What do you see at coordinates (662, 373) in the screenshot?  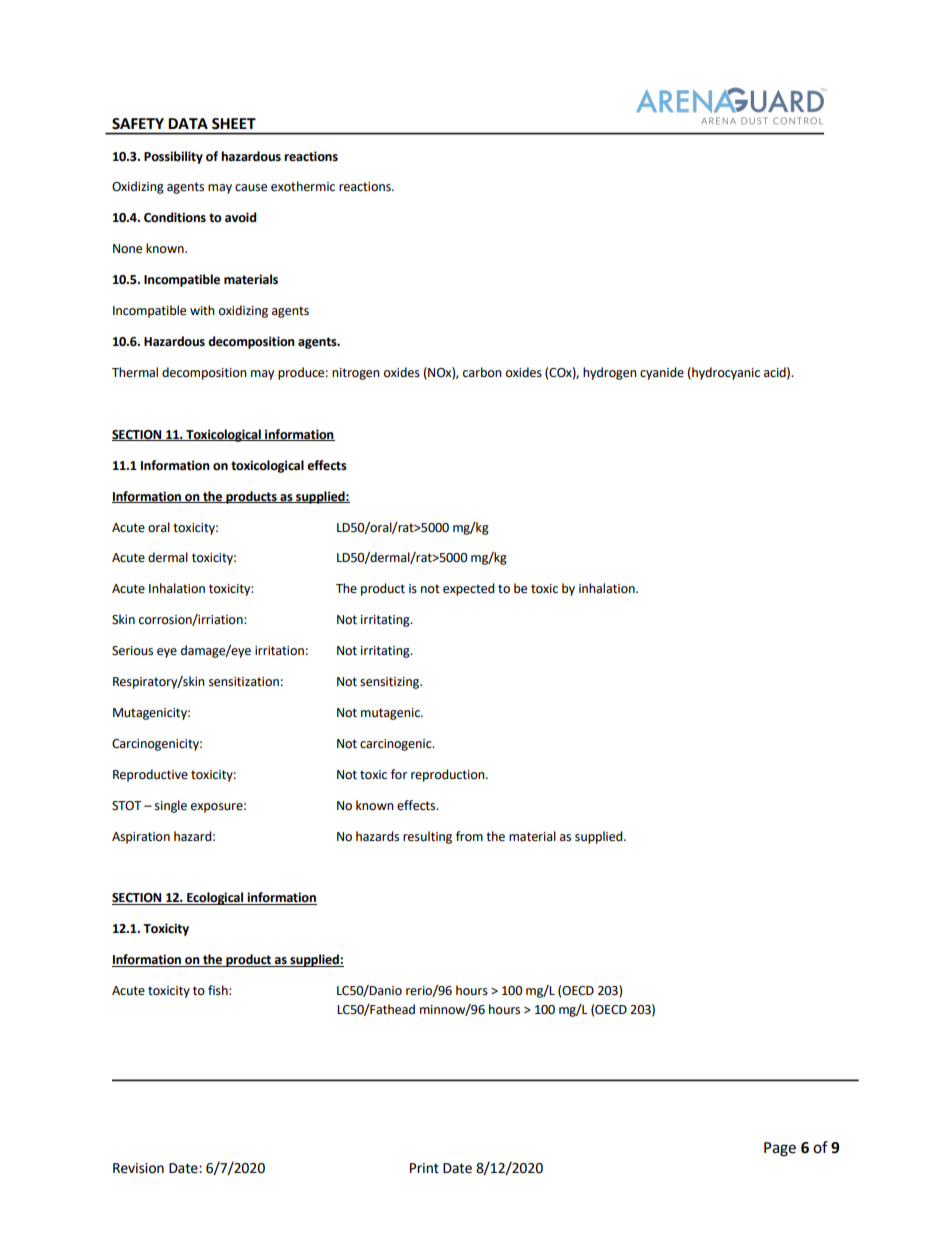 I see `cyanide` at bounding box center [662, 373].
